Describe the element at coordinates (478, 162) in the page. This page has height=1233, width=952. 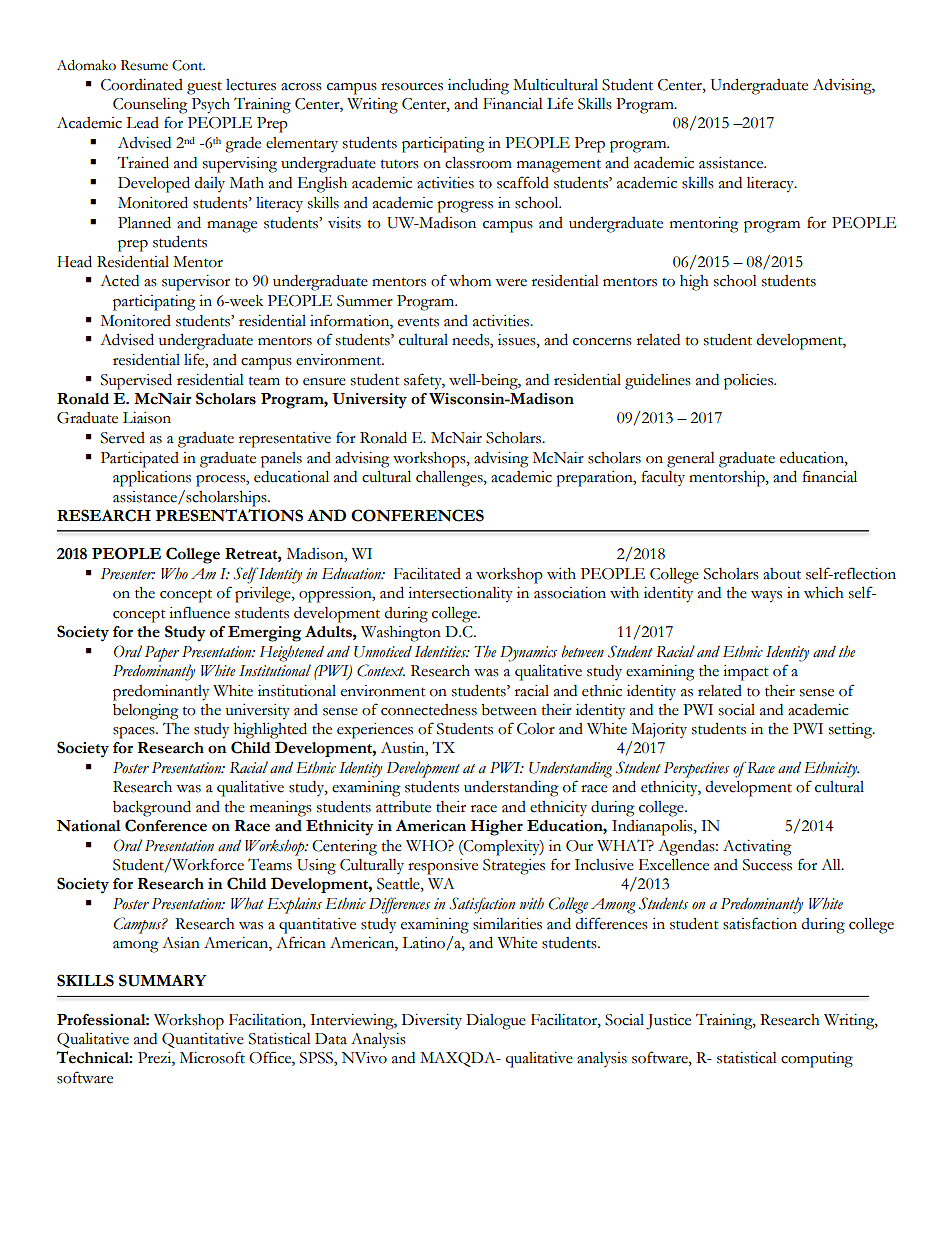
I see `classroom` at that location.
